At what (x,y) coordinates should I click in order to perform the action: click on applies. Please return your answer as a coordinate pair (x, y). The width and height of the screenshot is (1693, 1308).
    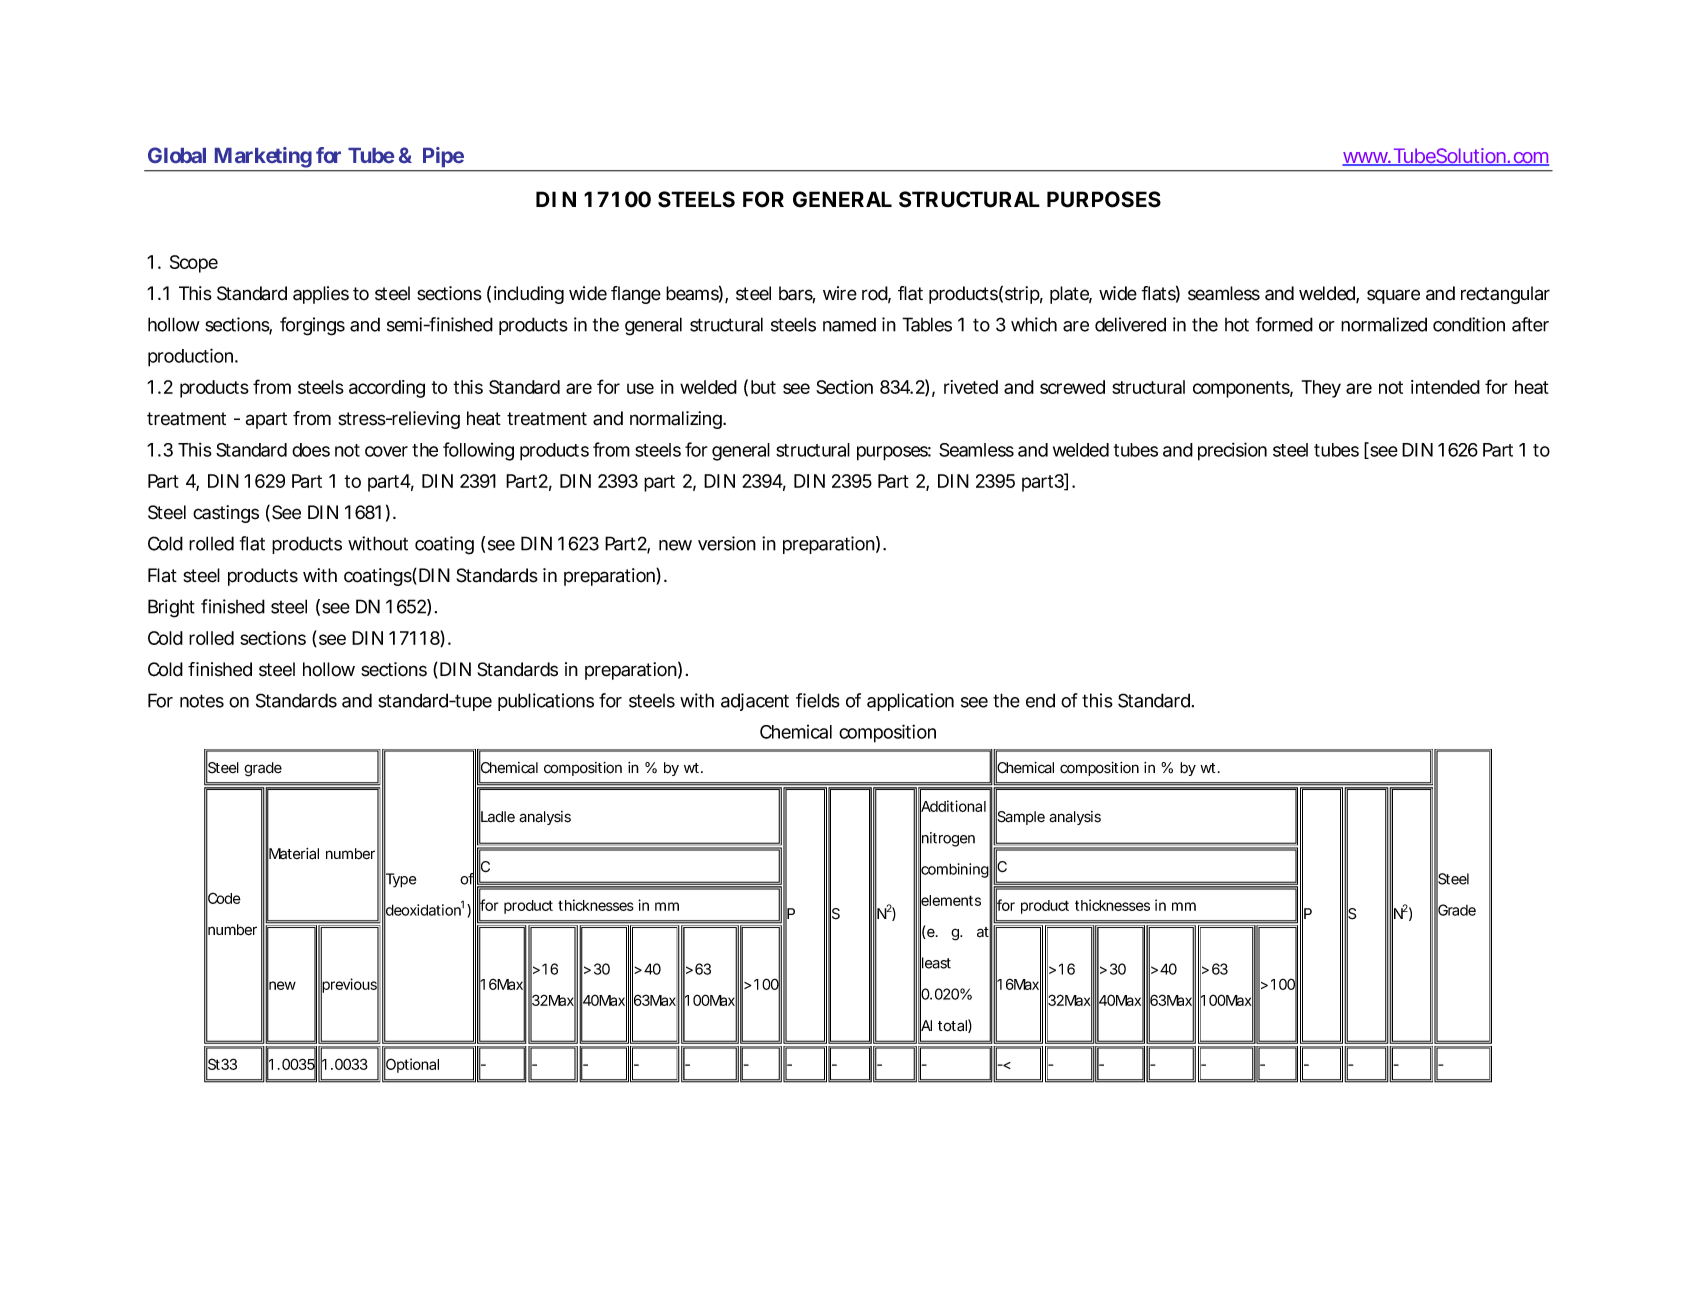
    Looking at the image, I should click on (321, 295).
